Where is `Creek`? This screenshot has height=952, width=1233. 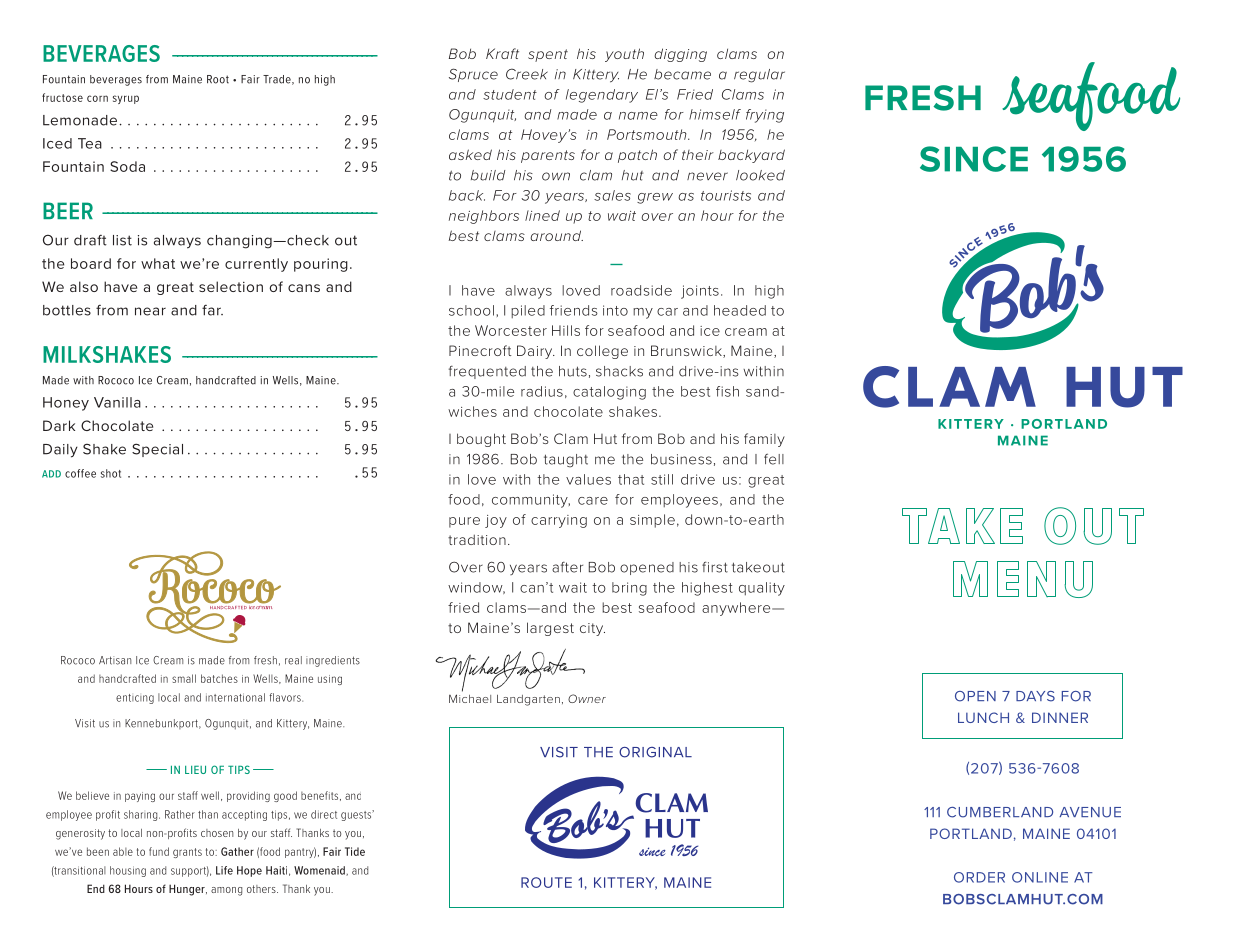
Creek is located at coordinates (527, 74).
